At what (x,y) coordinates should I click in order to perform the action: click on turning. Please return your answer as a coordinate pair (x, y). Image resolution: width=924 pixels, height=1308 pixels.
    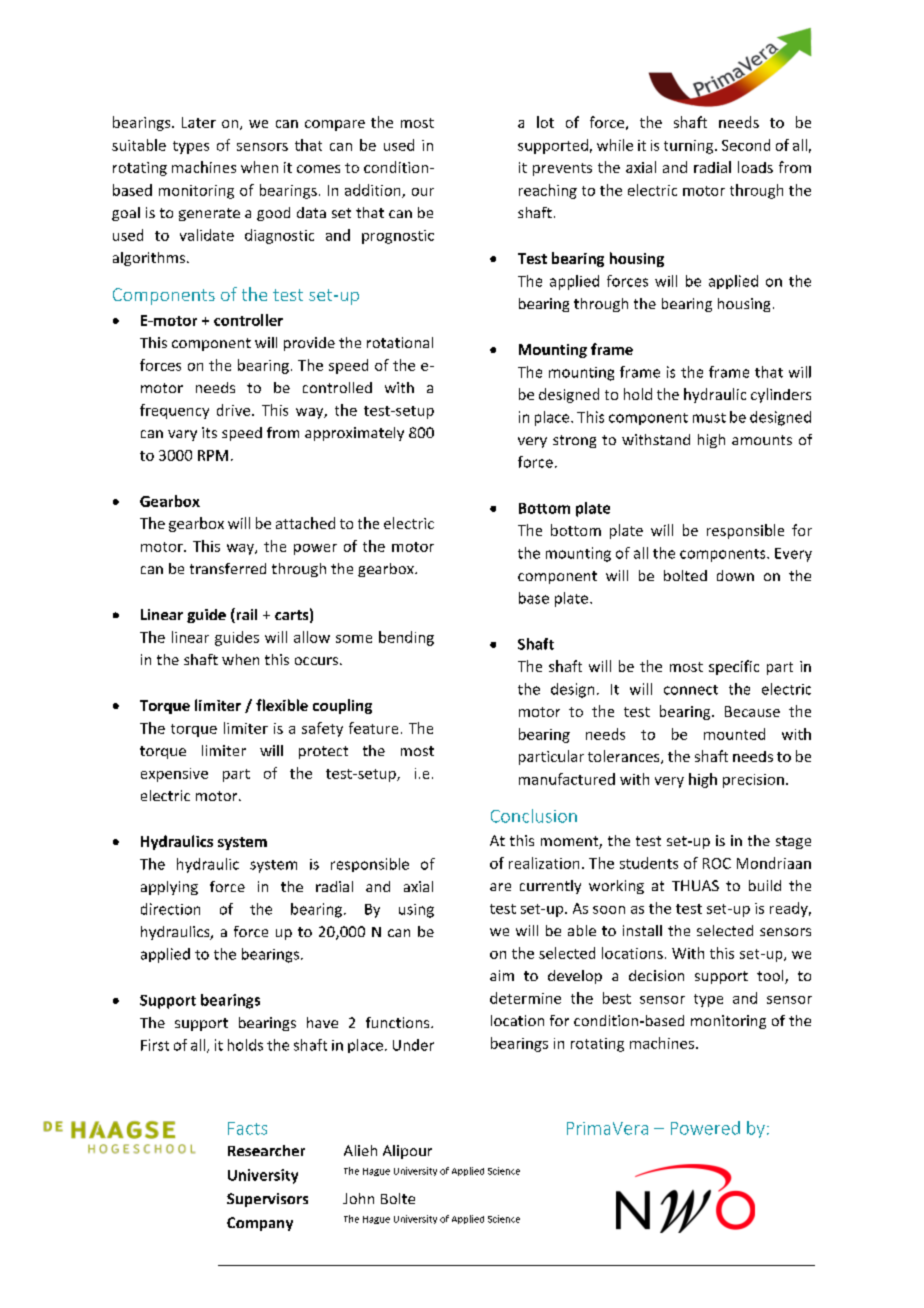
    Looking at the image, I should click on (690, 147).
